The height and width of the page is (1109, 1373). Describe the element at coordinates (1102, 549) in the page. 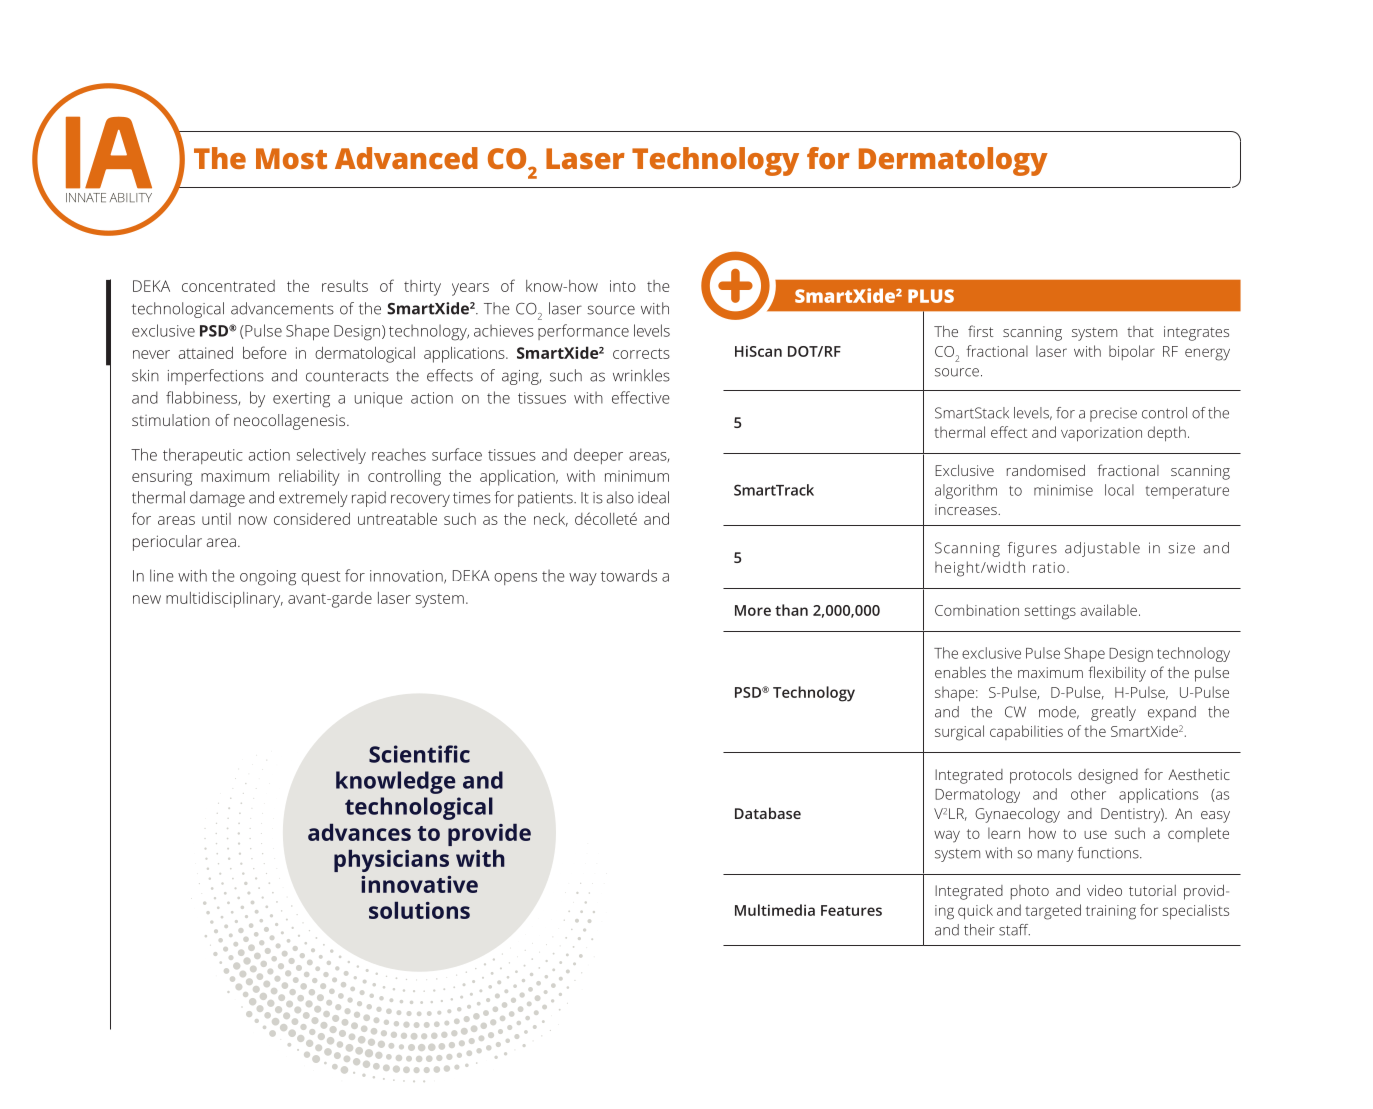

I see `adjustable` at that location.
